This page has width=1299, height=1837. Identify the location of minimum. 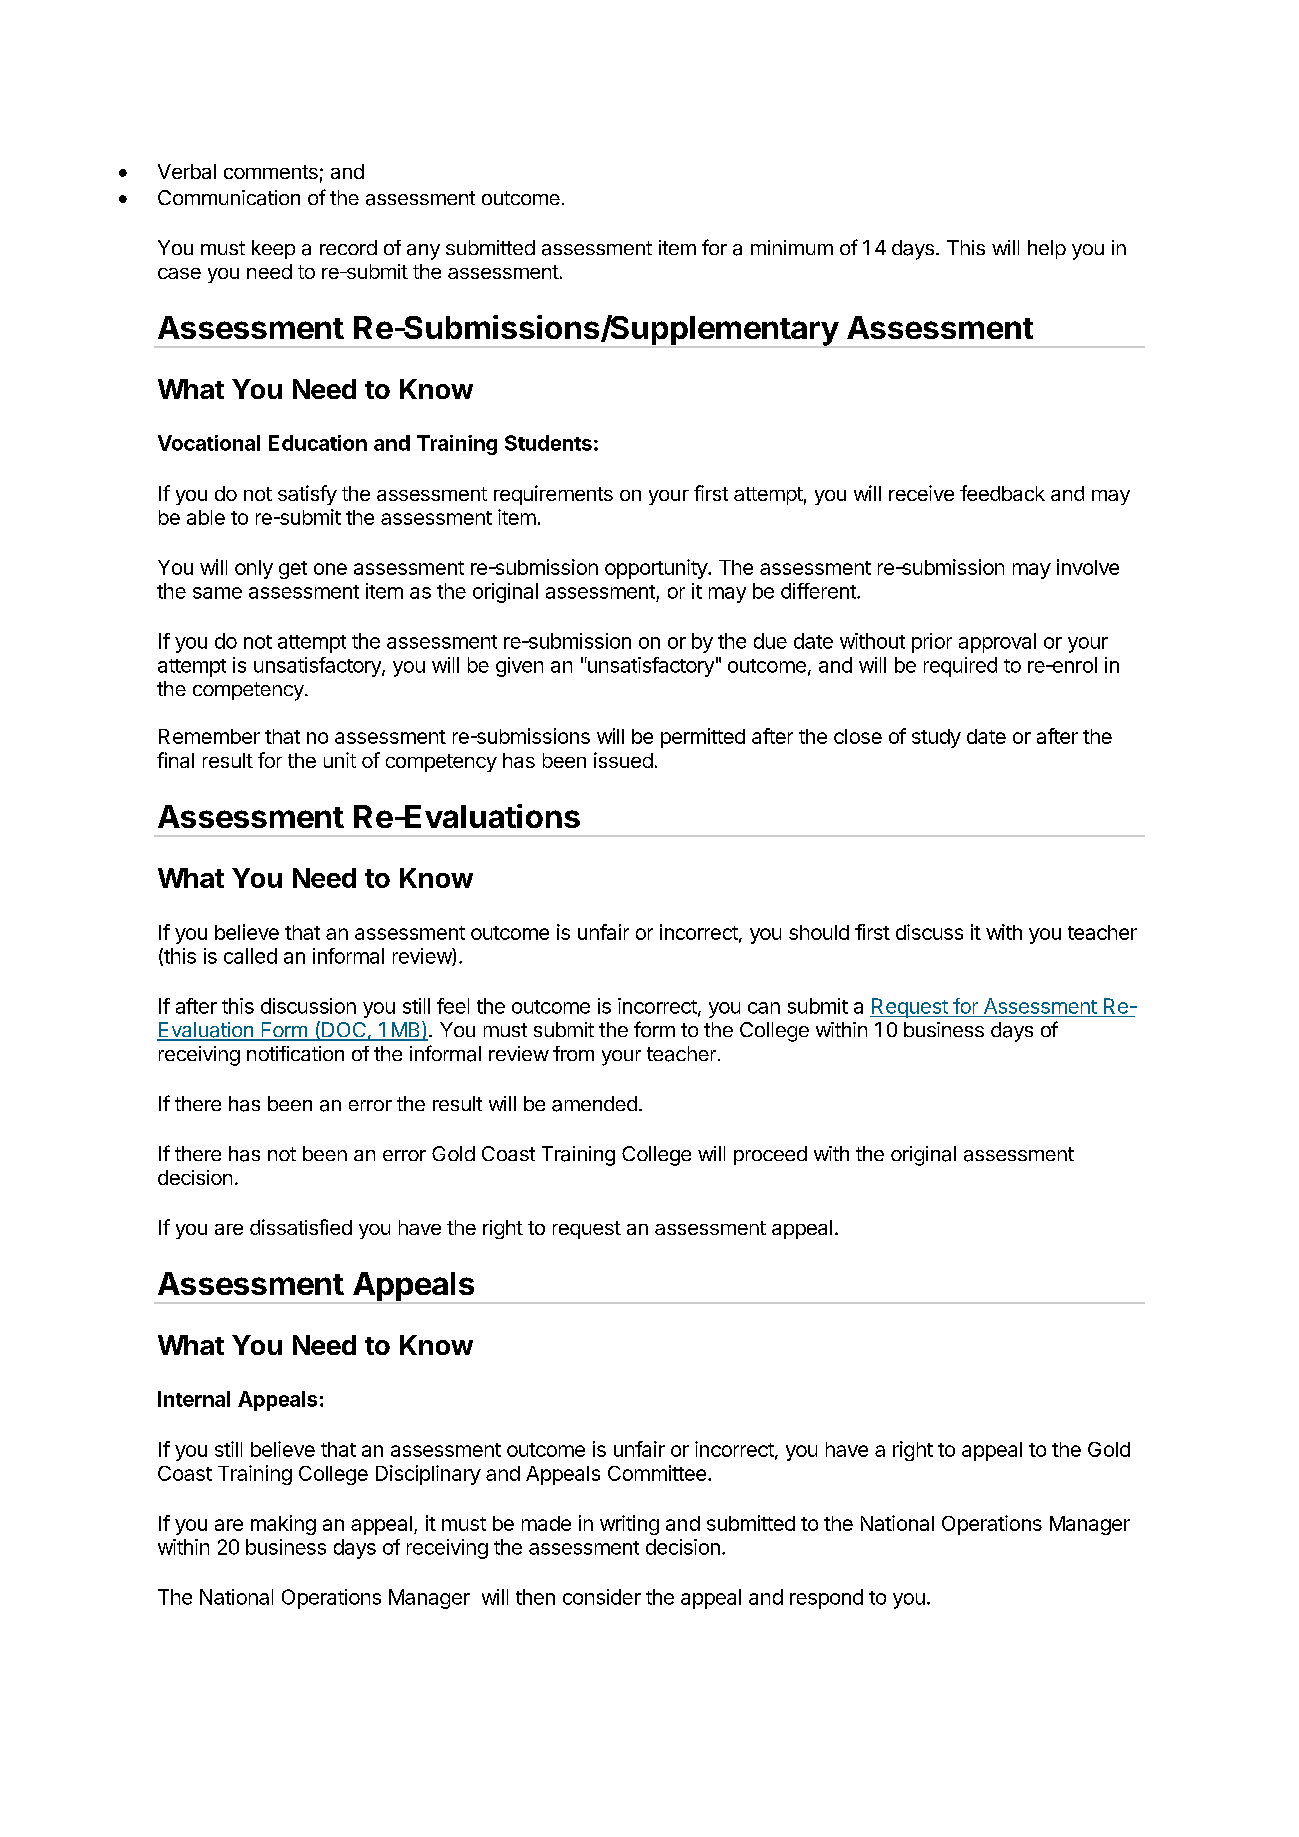
(792, 247).
